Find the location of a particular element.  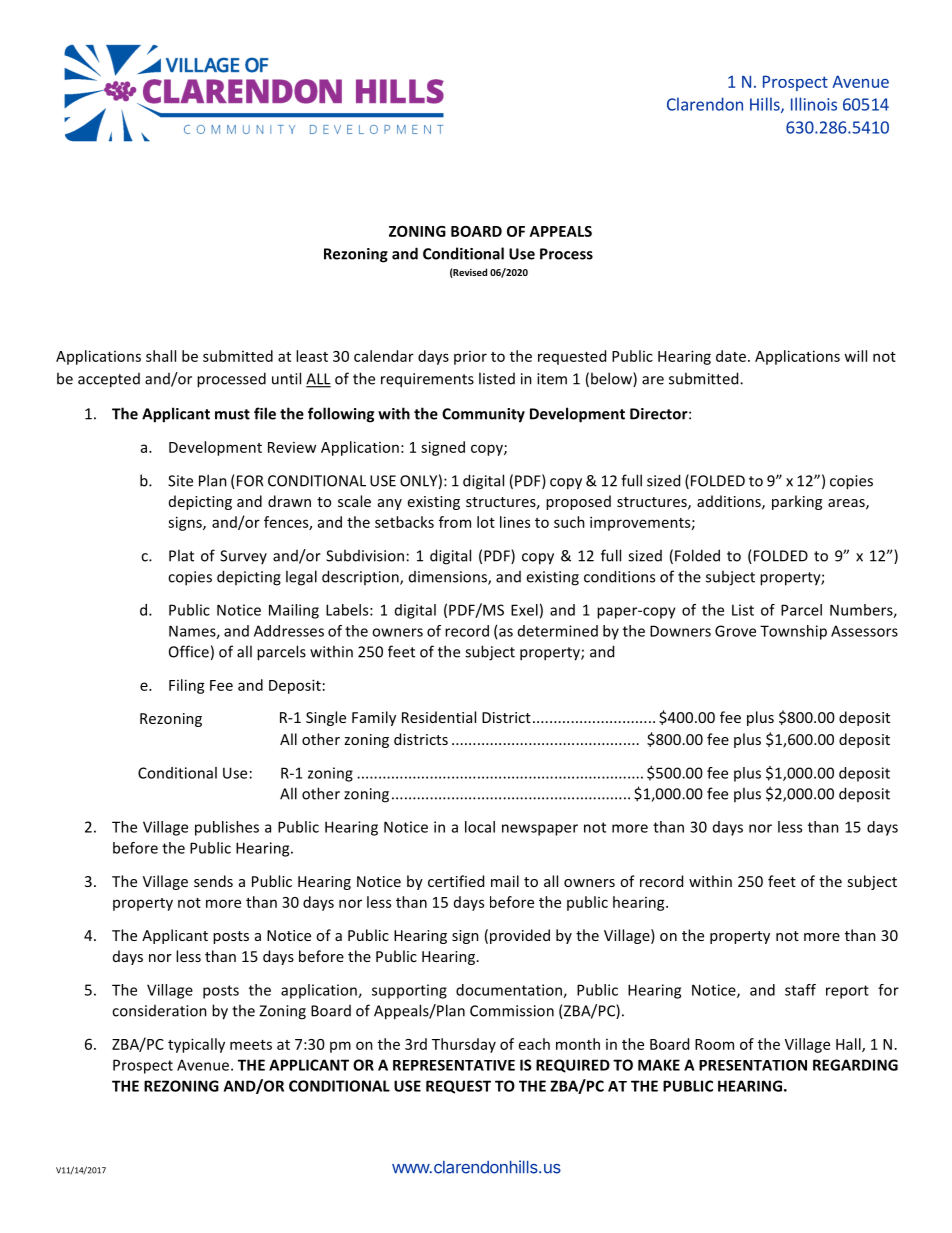

Illinois is located at coordinates (814, 104).
